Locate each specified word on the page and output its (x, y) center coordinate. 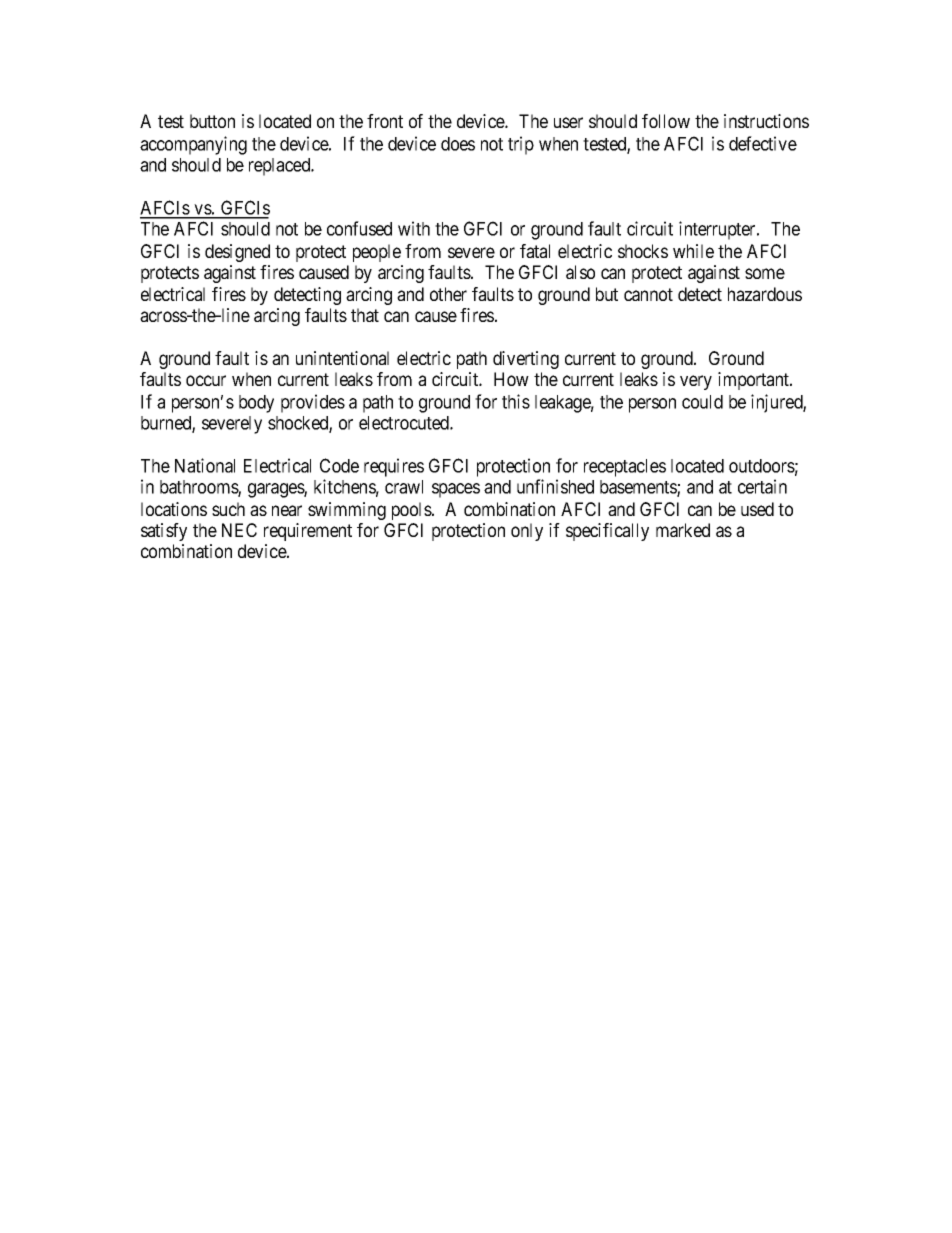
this (516, 401)
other (448, 294)
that (365, 315)
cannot (648, 294)
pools (412, 511)
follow (666, 121)
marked (683, 530)
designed (237, 253)
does (458, 144)
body (256, 404)
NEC (239, 530)
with (414, 228)
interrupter (718, 230)
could (702, 402)
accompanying (193, 145)
